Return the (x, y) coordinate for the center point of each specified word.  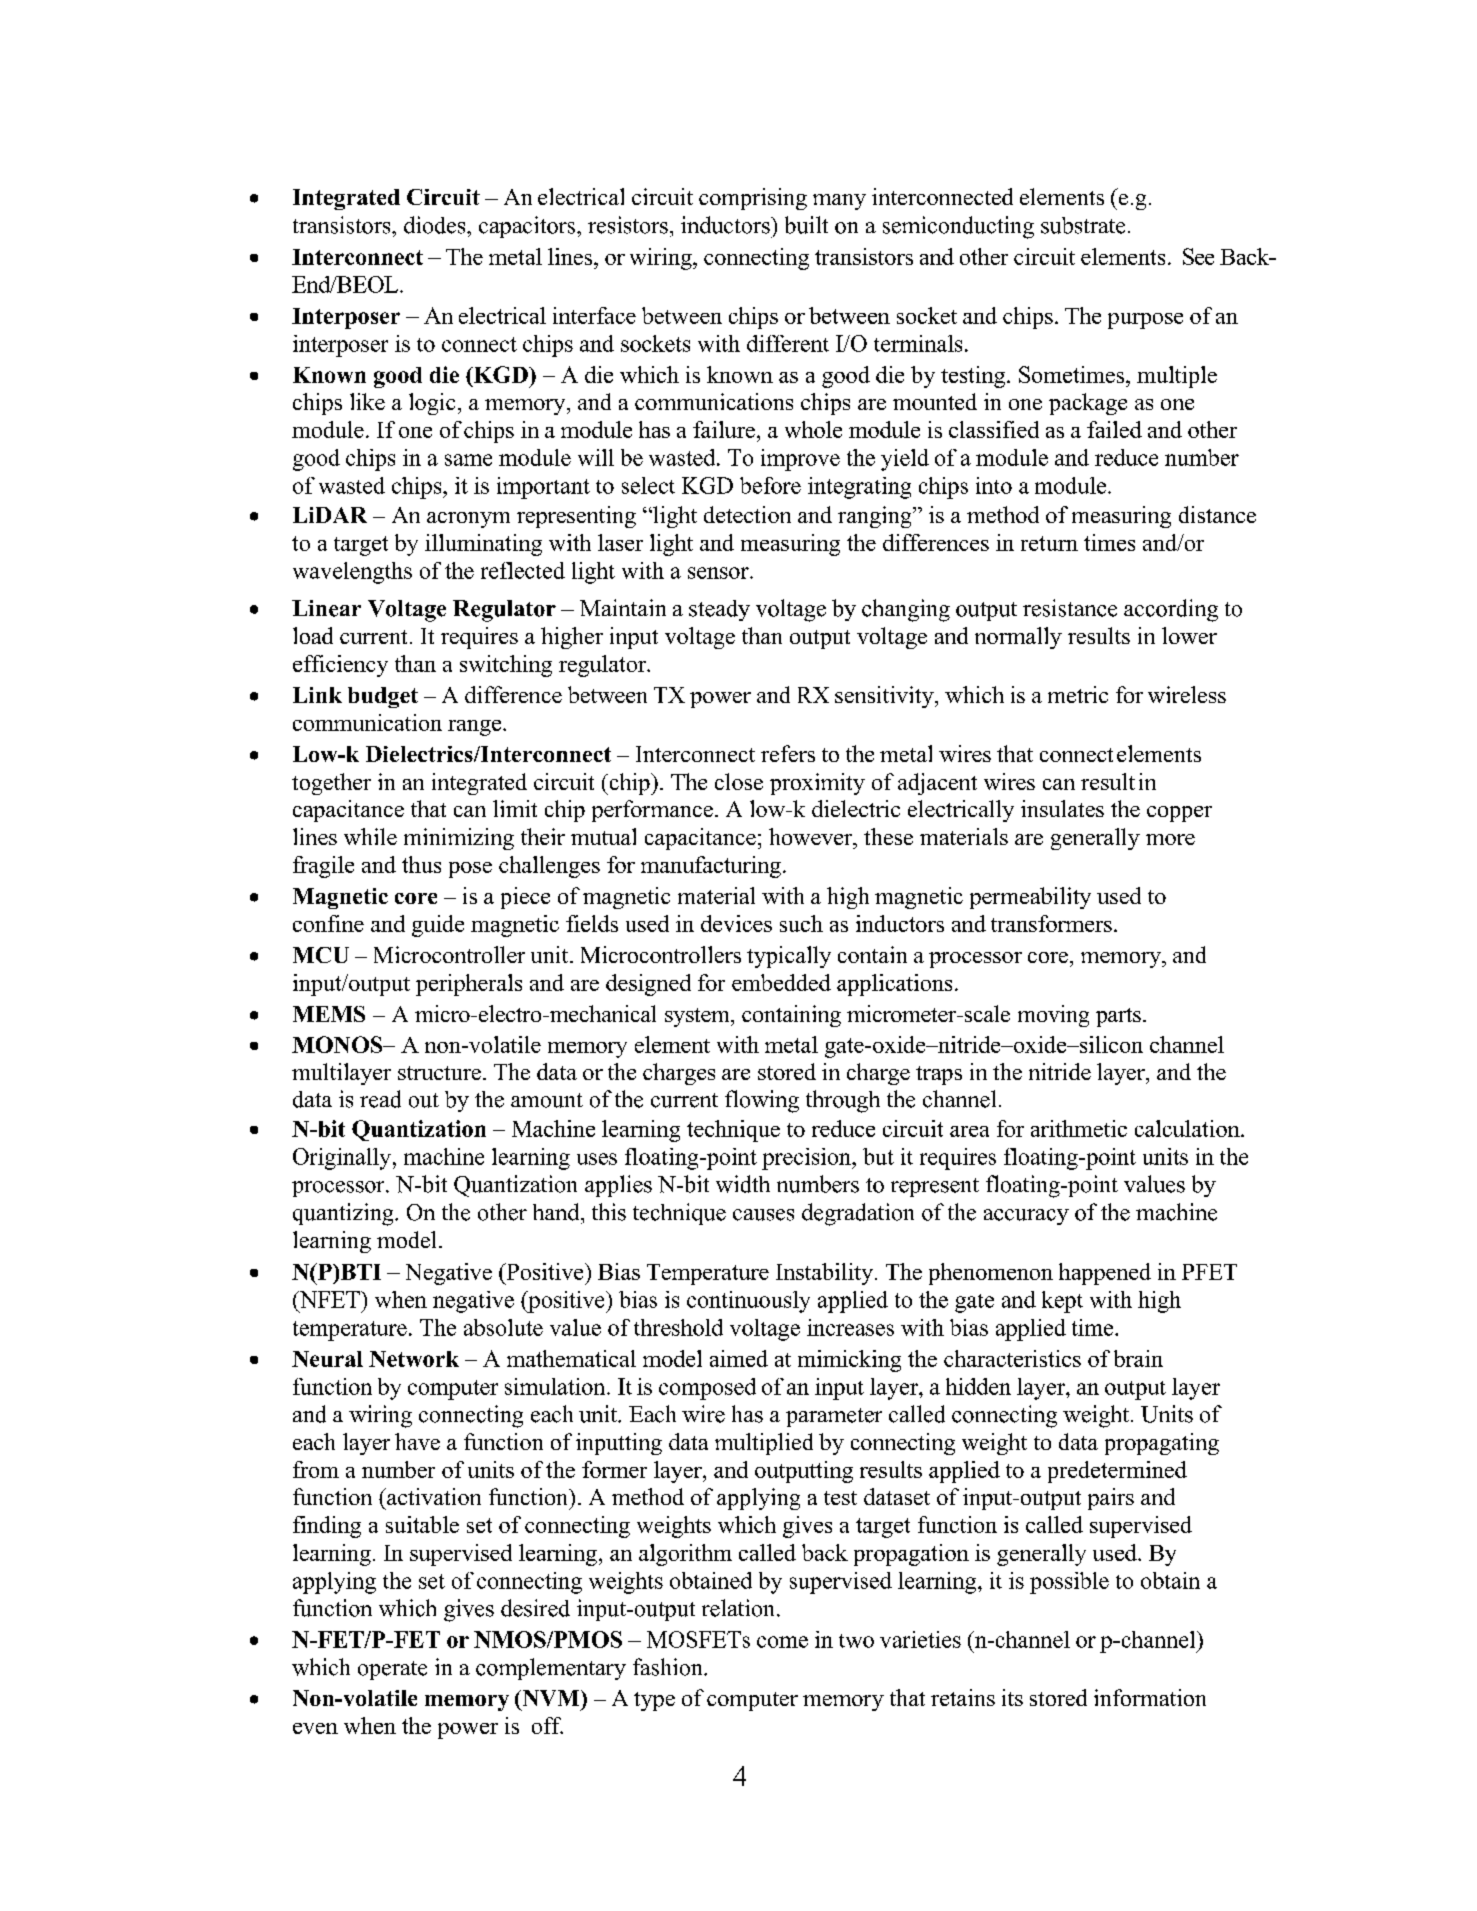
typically (789, 957)
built (806, 225)
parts (1118, 1017)
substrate (1083, 225)
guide (438, 926)
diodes (436, 225)
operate (392, 1670)
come (782, 1642)
